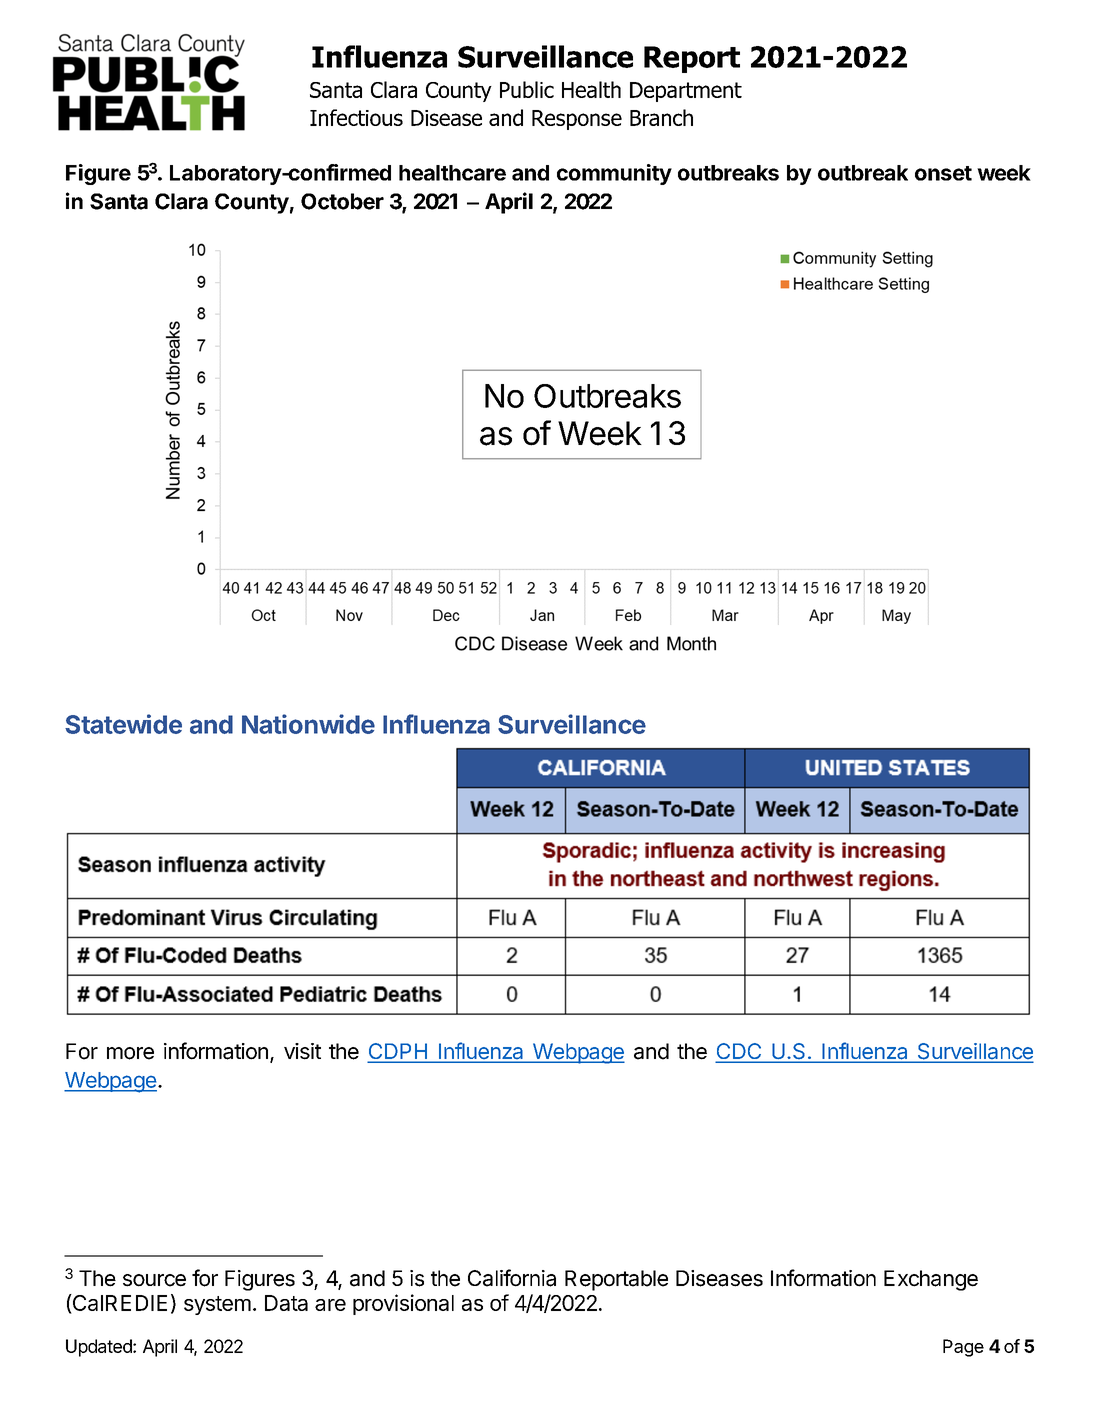 This image has width=1098, height=1421. What do you see at coordinates (577, 120) in the image?
I see `Response` at bounding box center [577, 120].
